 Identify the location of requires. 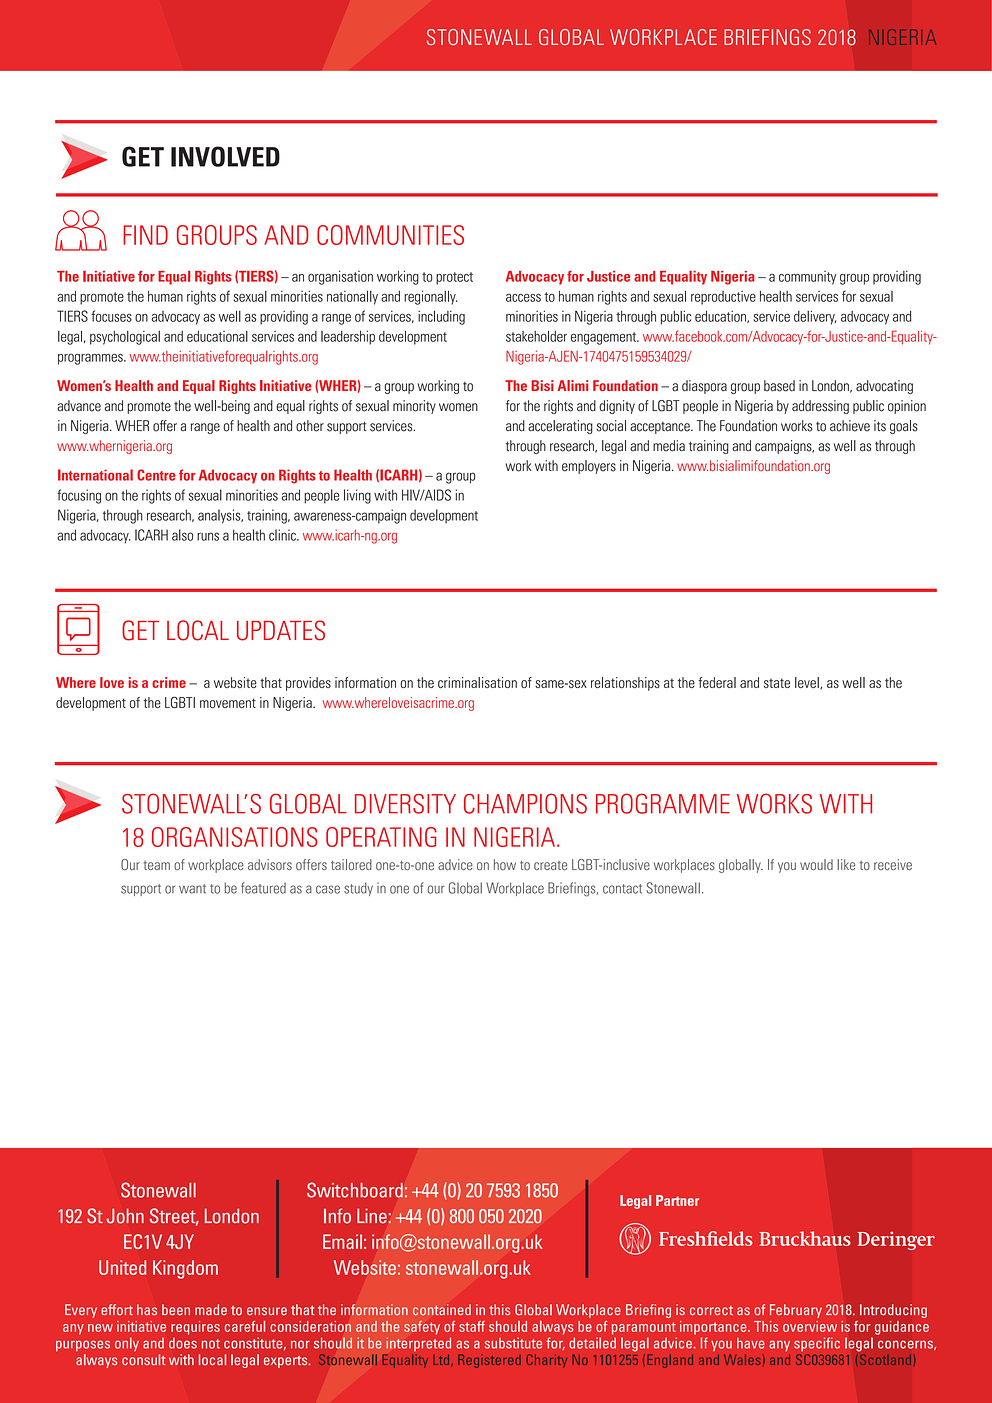
(195, 1328).
